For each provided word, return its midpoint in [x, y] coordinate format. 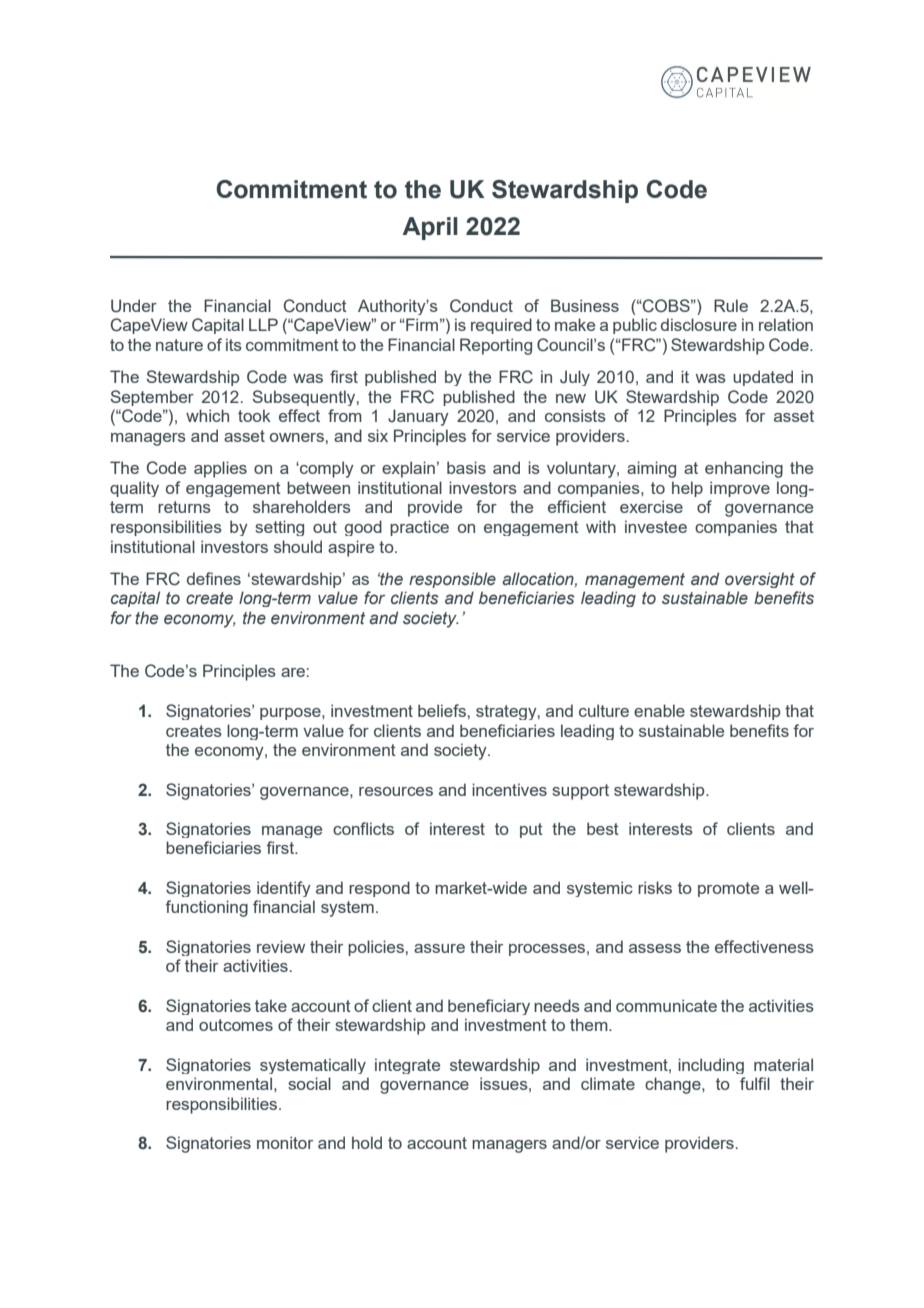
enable [659, 710]
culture [604, 710]
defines [214, 578]
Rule [731, 305]
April [430, 228]
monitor [285, 1142]
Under [134, 306]
